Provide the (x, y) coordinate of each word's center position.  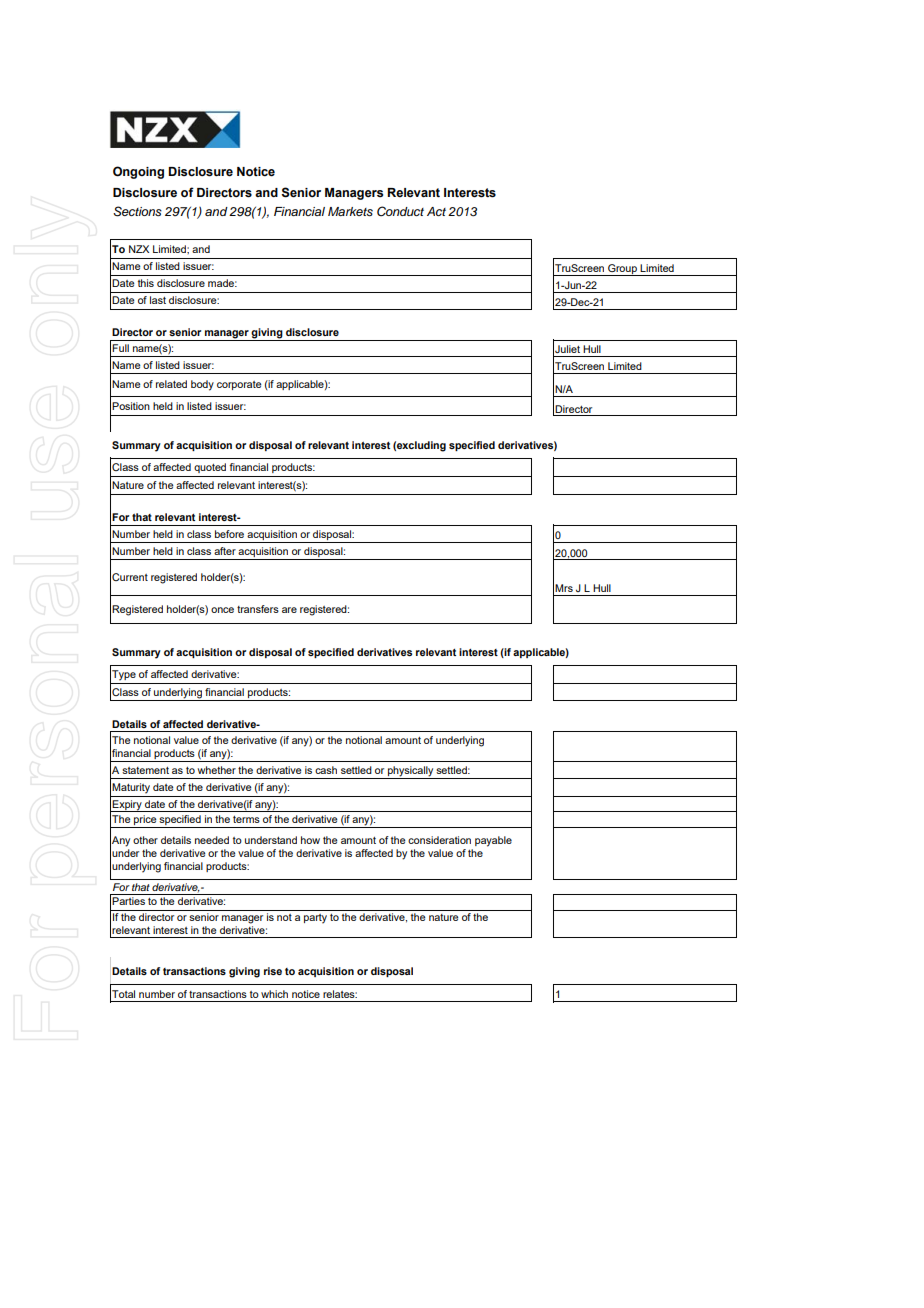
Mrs (564, 588)
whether (217, 770)
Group (622, 270)
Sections (137, 211)
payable (493, 841)
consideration (439, 840)
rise (273, 971)
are (289, 610)
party (315, 919)
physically (410, 772)
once (222, 610)
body (202, 385)
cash (326, 770)
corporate (239, 385)
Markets (350, 212)
